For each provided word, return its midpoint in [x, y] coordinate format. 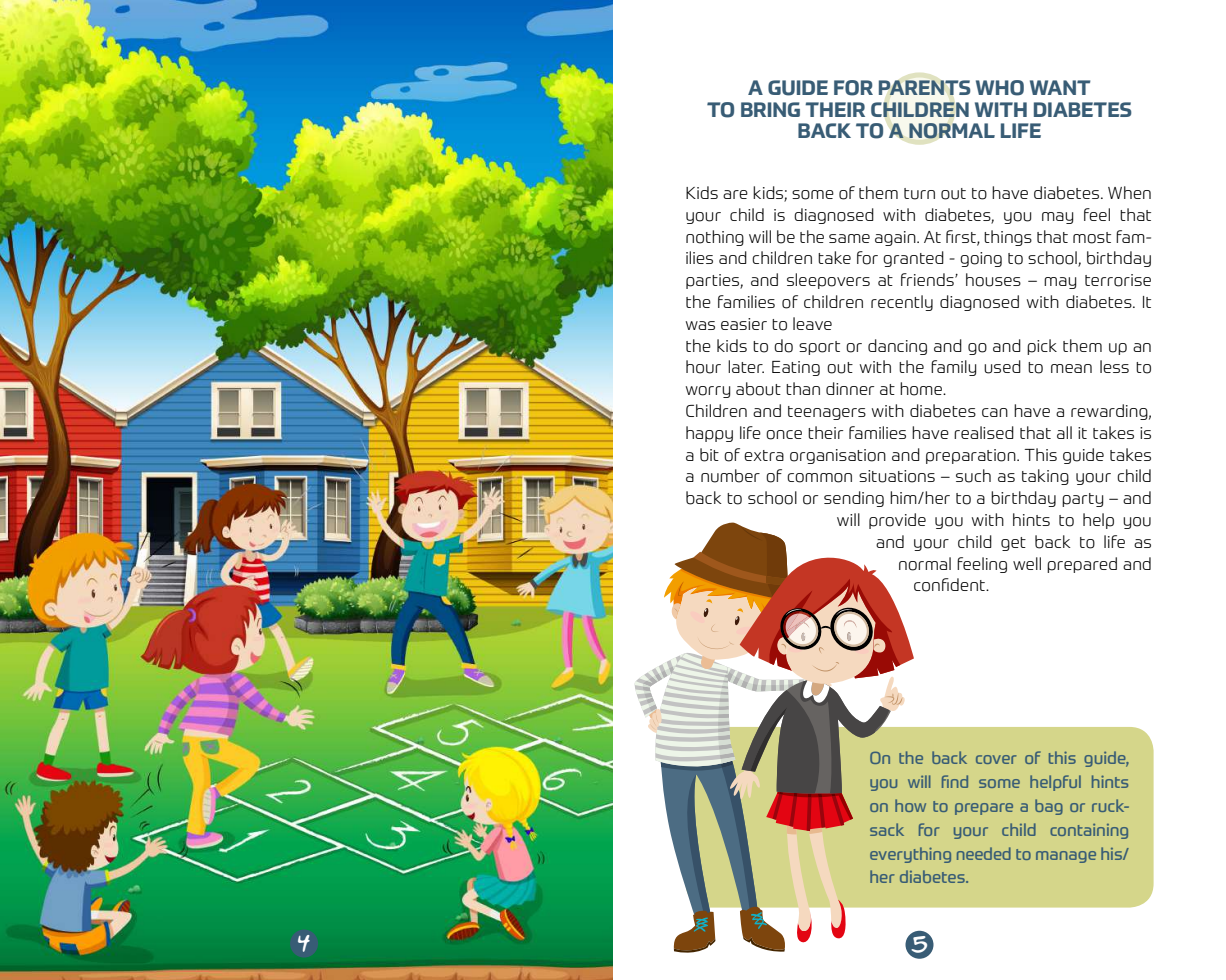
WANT [1060, 87]
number [730, 476]
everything [910, 855]
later [746, 366]
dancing [897, 347]
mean [1071, 368]
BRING [770, 109]
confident [950, 585]
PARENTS [924, 87]
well [1027, 563]
